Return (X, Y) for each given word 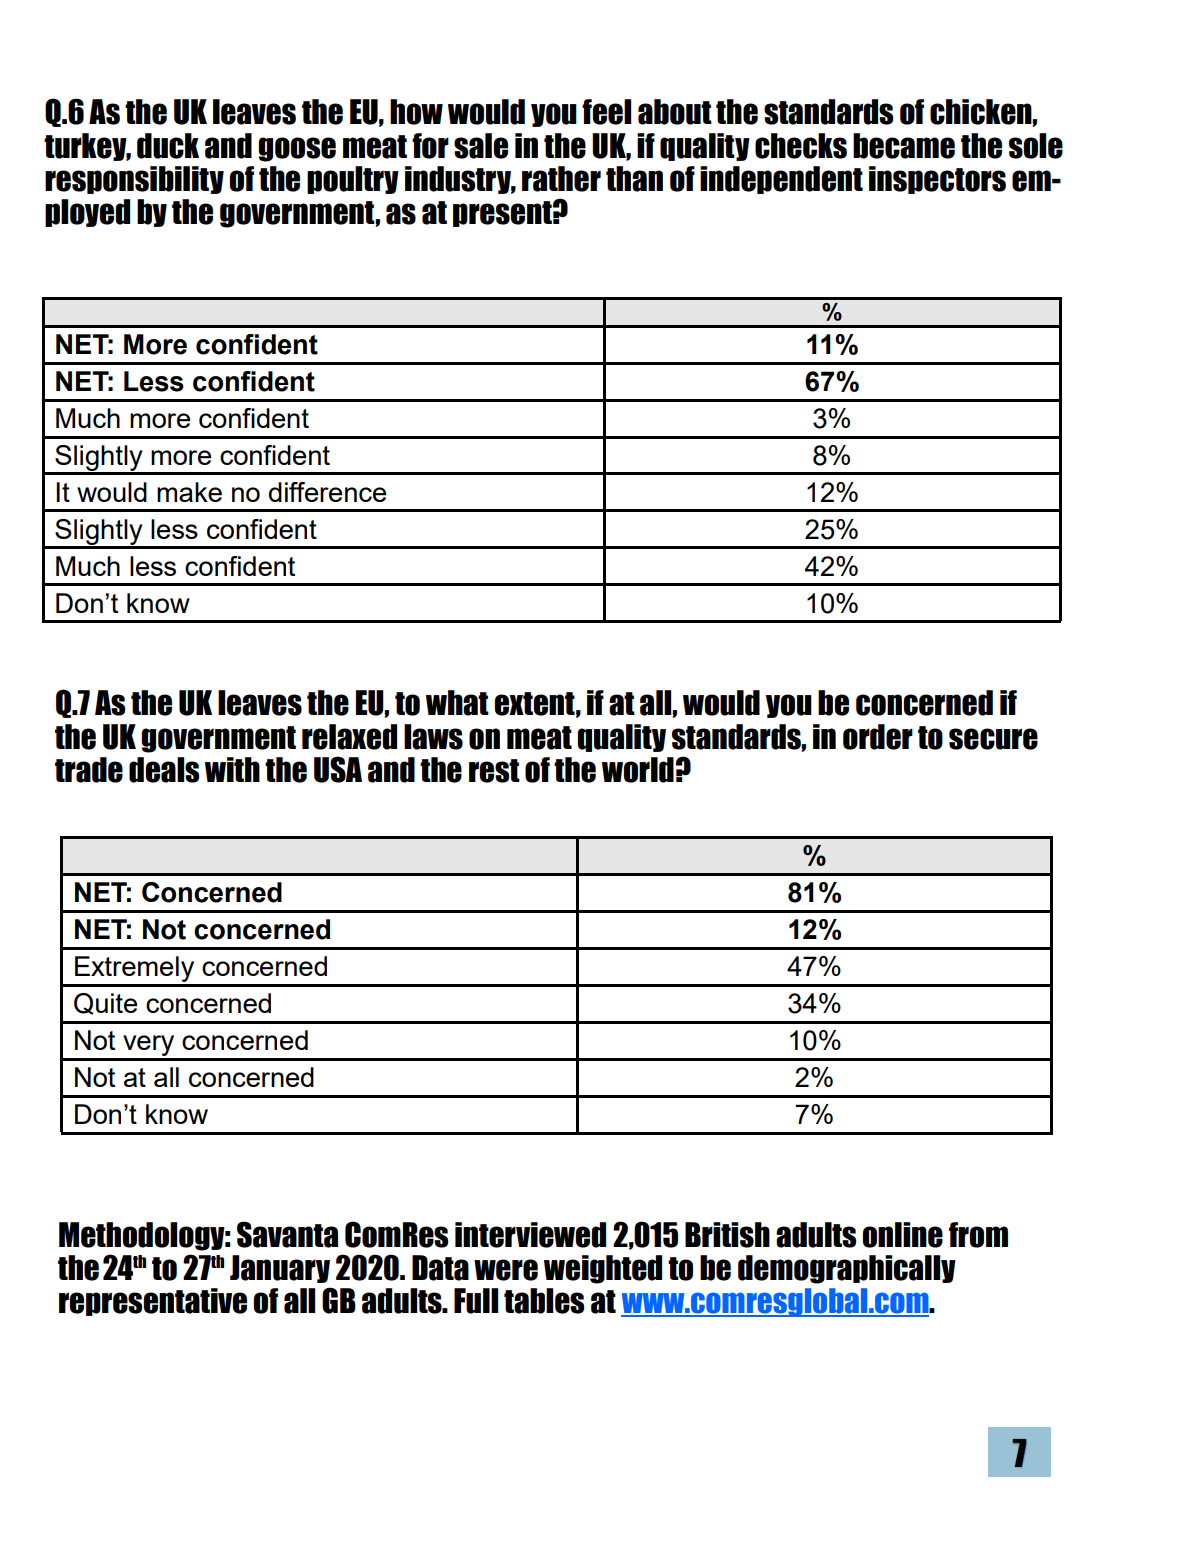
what (457, 703)
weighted (603, 1269)
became (904, 146)
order (878, 737)
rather (561, 179)
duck (168, 146)
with (232, 769)
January (280, 1269)
